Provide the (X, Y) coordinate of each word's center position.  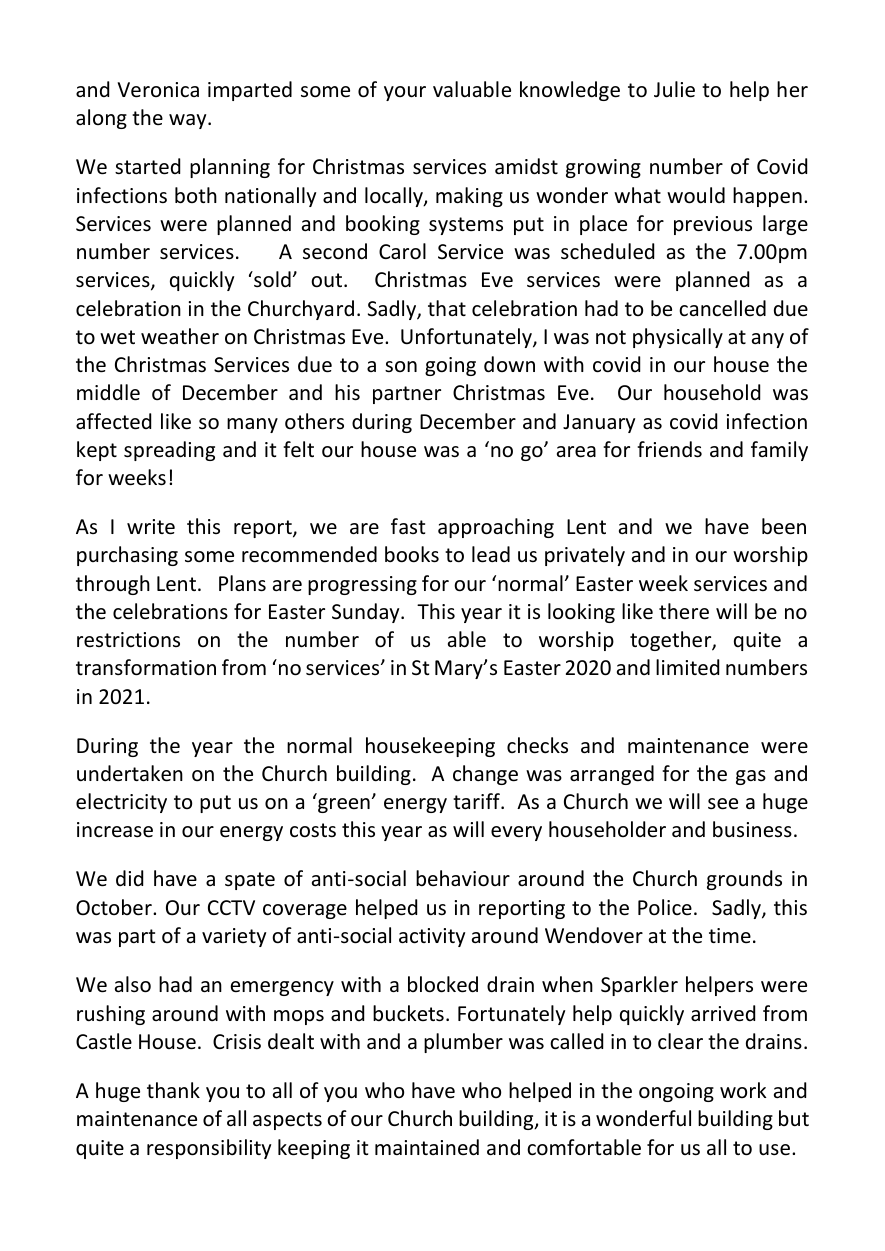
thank (173, 1090)
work (743, 1090)
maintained (427, 1147)
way (189, 121)
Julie (674, 89)
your (405, 93)
